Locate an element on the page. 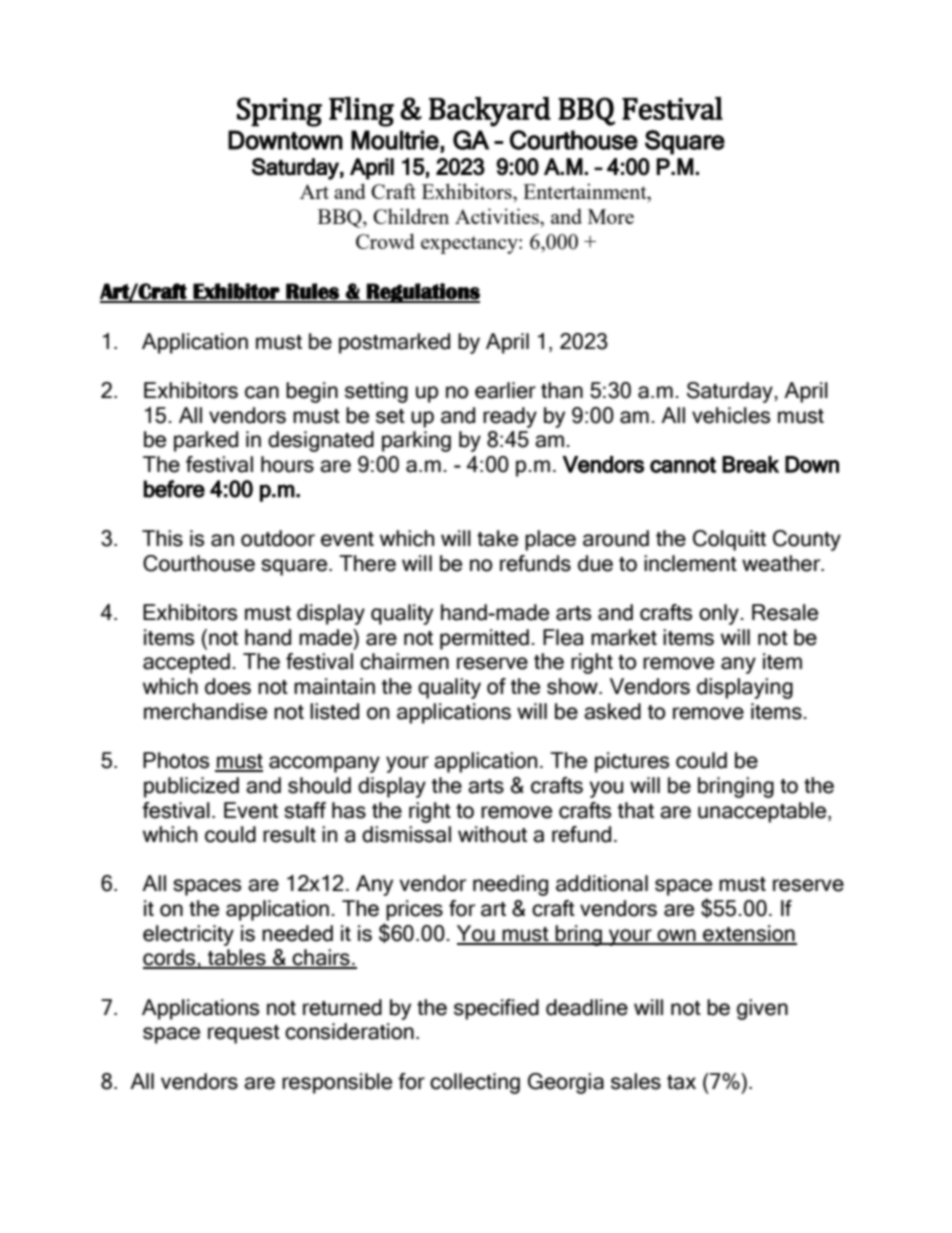  More is located at coordinates (611, 216).
